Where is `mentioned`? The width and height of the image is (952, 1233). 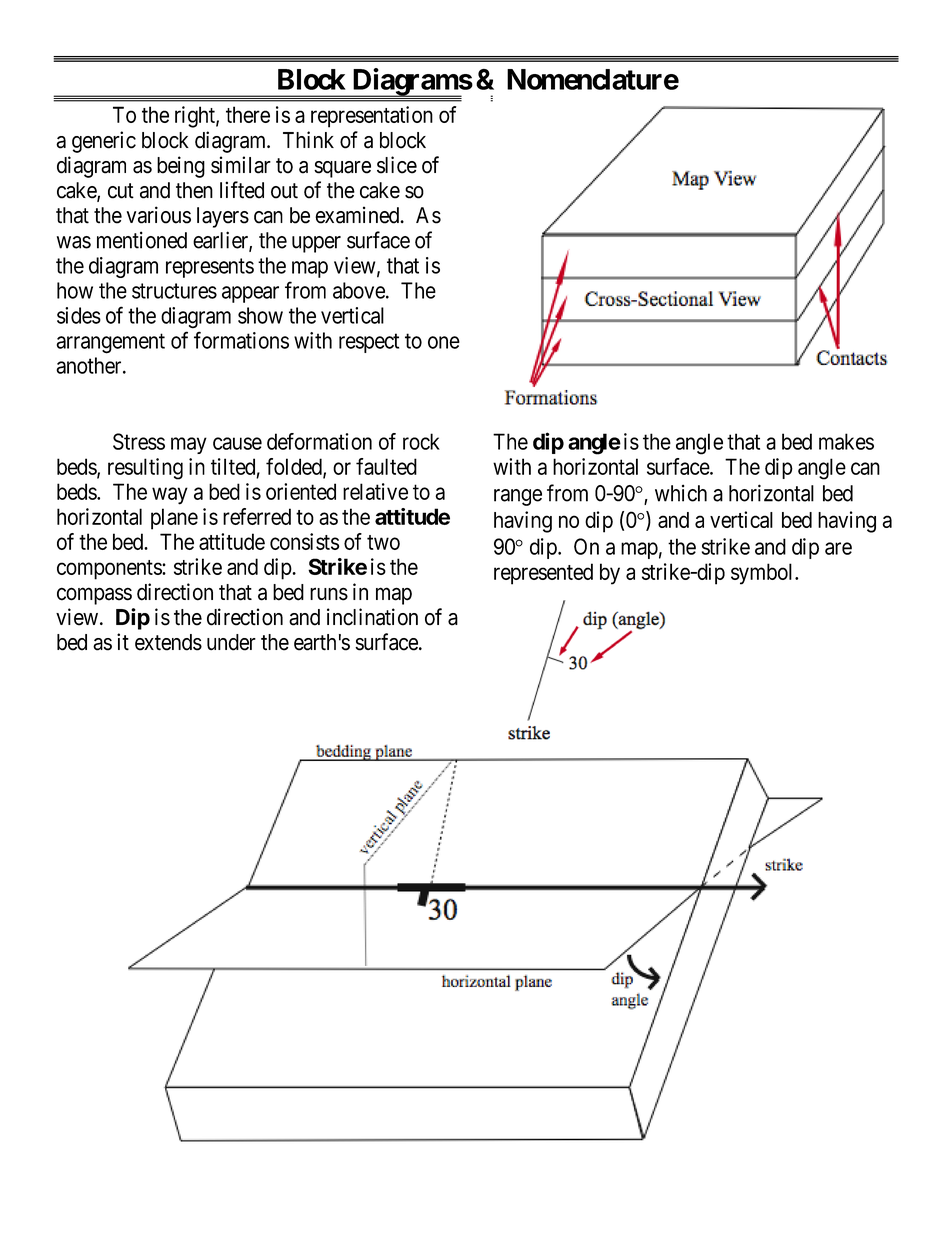
mentioned is located at coordinates (142, 240).
